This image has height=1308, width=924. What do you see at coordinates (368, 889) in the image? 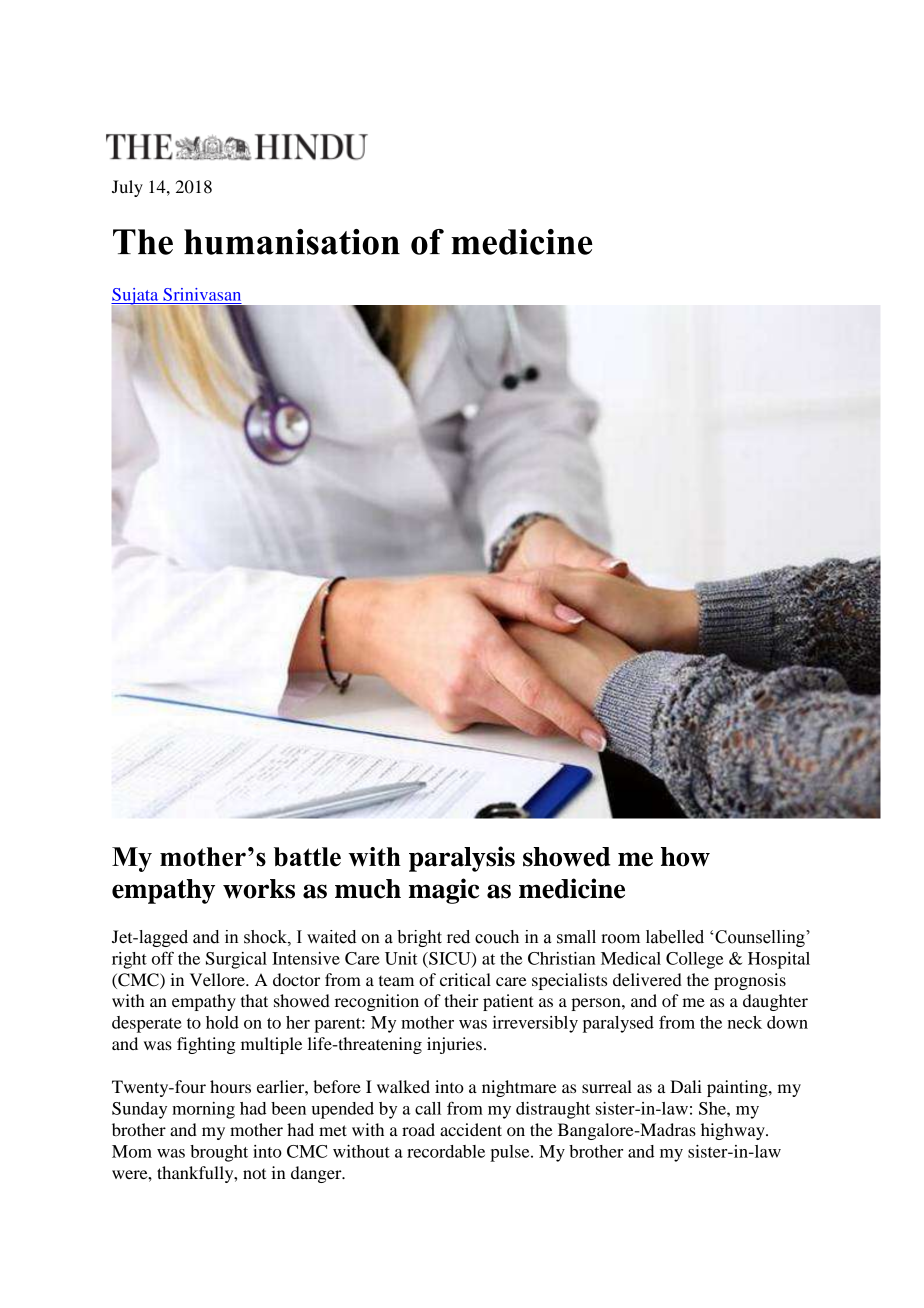
I see `much` at bounding box center [368, 889].
